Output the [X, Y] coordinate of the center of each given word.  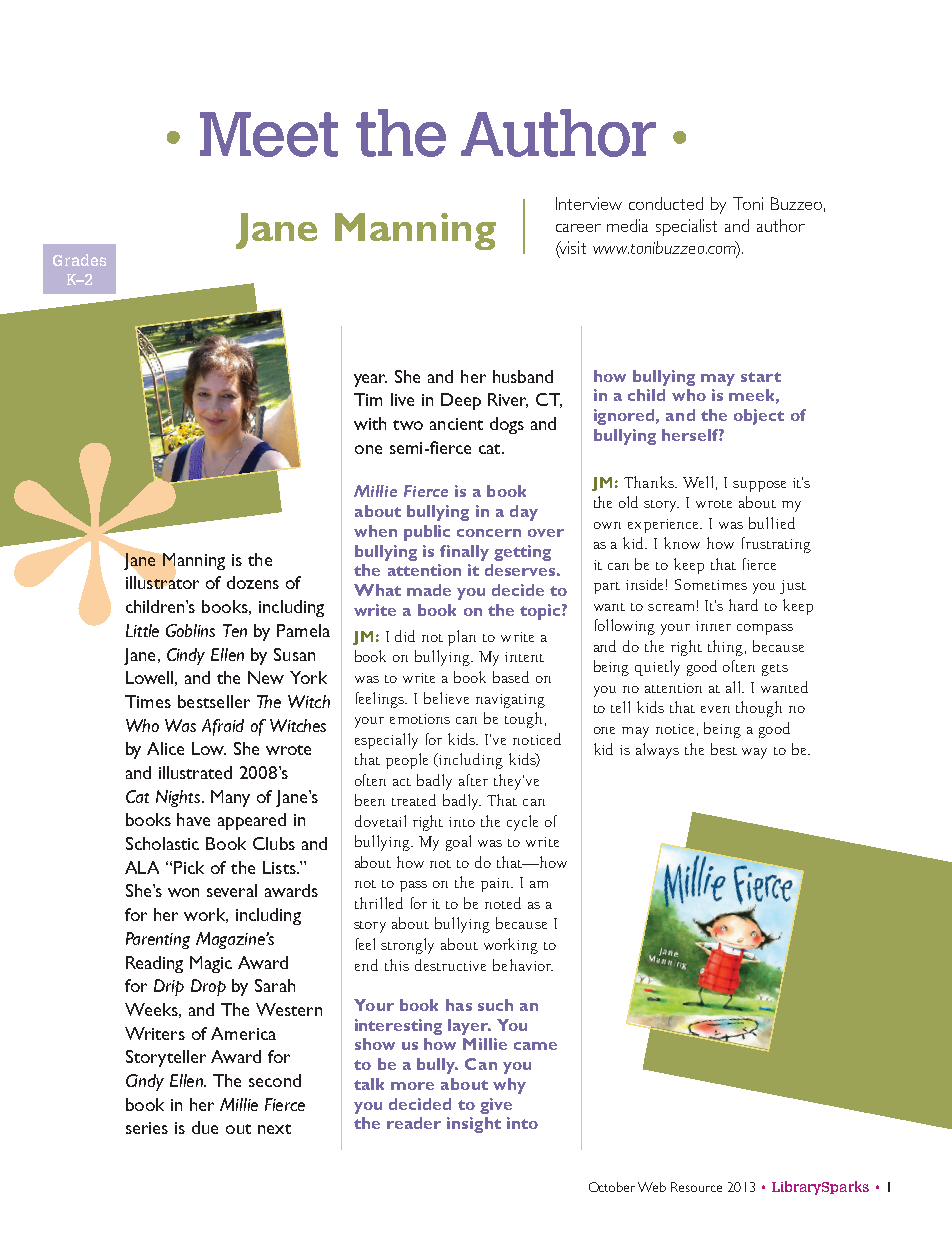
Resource [696, 1187]
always [657, 751]
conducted [666, 203]
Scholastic [162, 843]
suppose [759, 486]
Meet [269, 134]
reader [414, 1123]
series [147, 1128]
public [427, 533]
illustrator [162, 582]
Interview [589, 203]
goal [458, 843]
